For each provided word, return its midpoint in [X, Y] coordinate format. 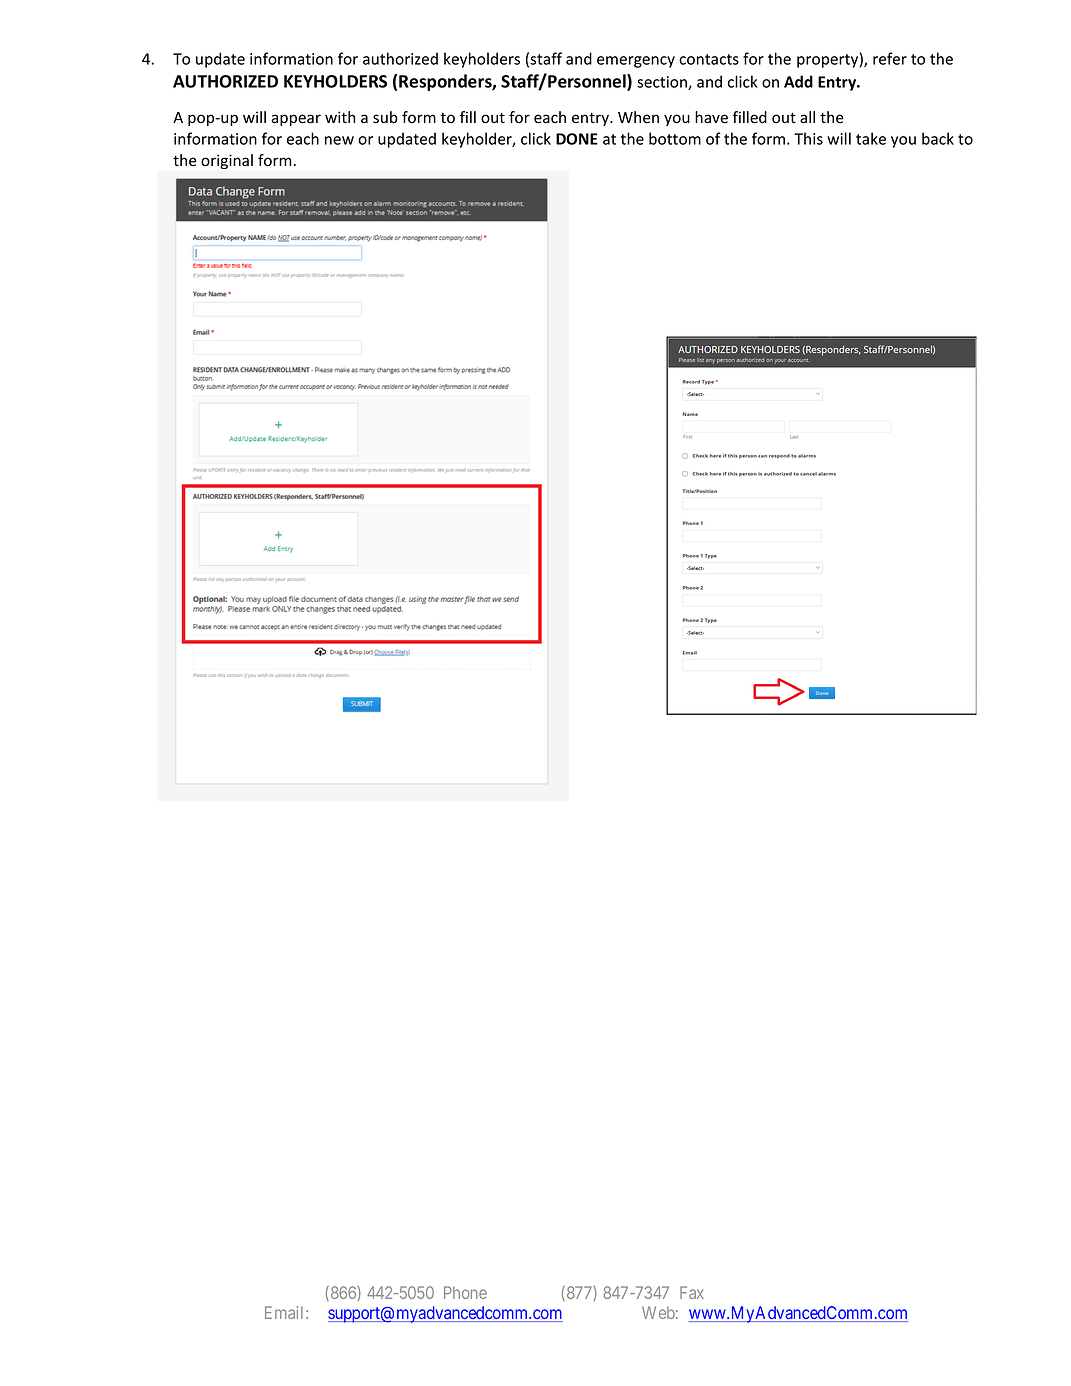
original [227, 161]
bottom [675, 138]
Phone [465, 1292]
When [638, 117]
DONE [577, 139]
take [871, 138]
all [807, 117]
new [339, 140]
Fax [692, 1292]
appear [296, 120]
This [808, 138]
